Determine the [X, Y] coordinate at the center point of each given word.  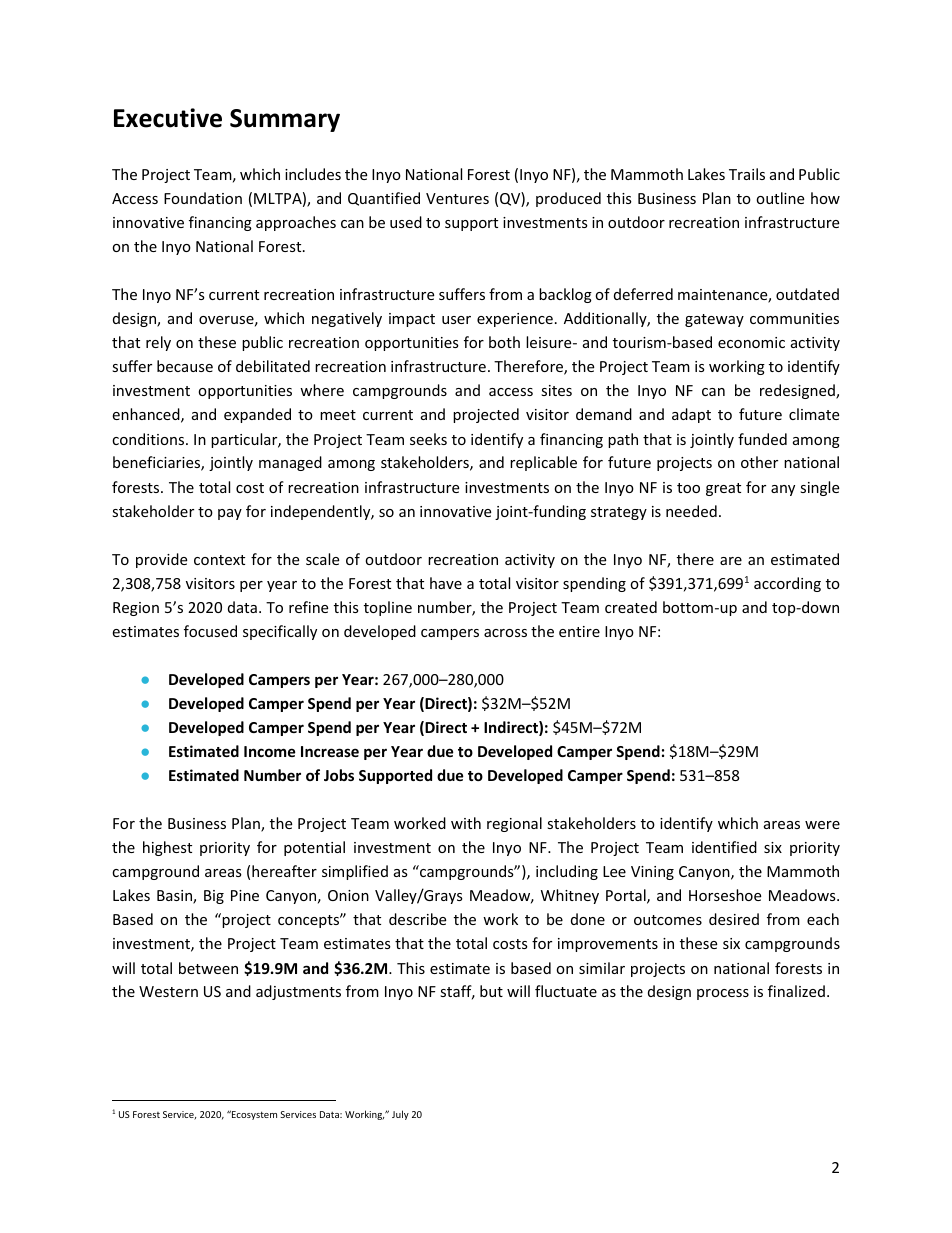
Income [270, 751]
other [759, 462]
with [466, 823]
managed [290, 463]
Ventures [457, 198]
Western [168, 991]
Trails [747, 174]
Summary [285, 120]
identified [724, 847]
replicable [543, 463]
